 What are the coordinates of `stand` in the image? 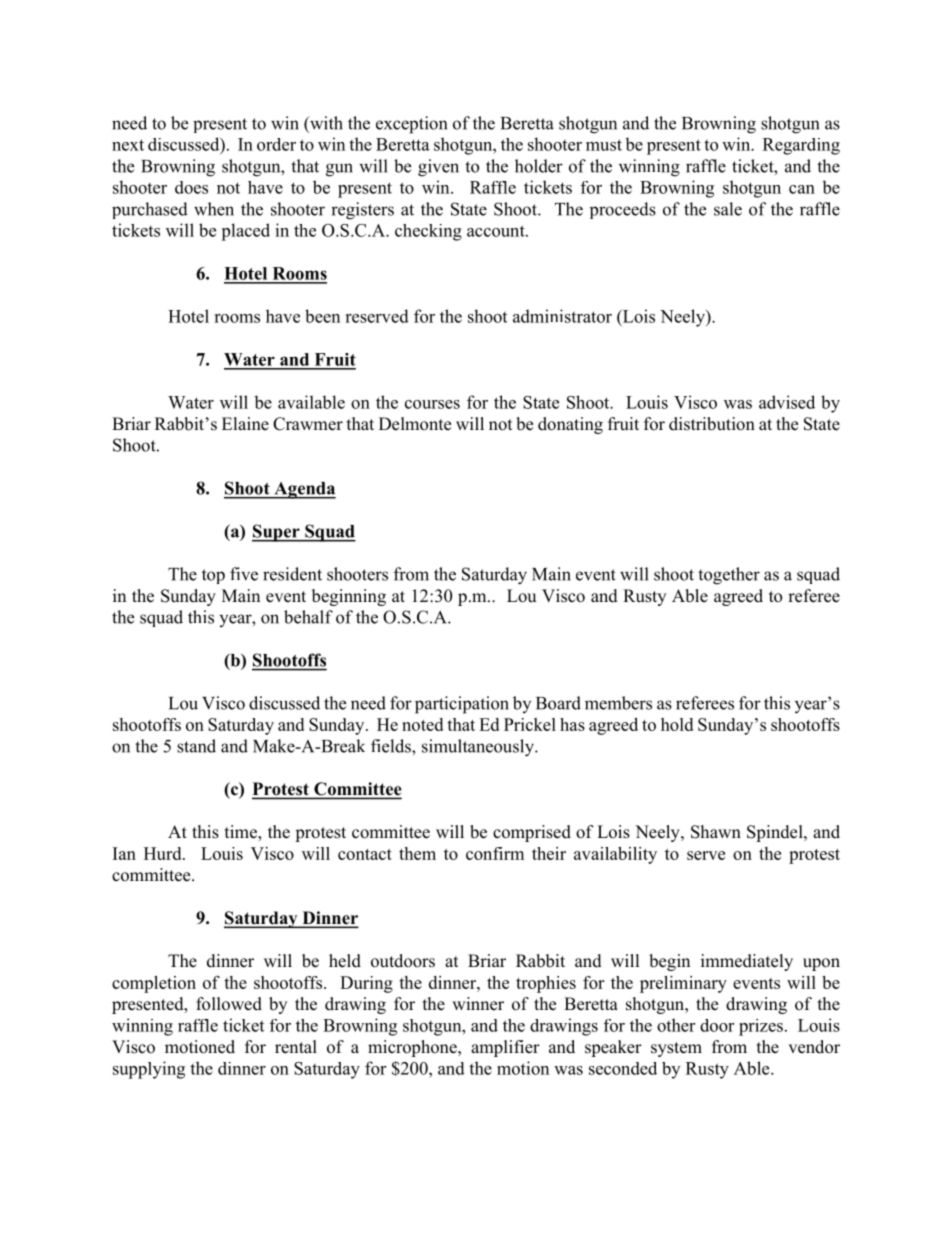 It's located at (196, 746).
